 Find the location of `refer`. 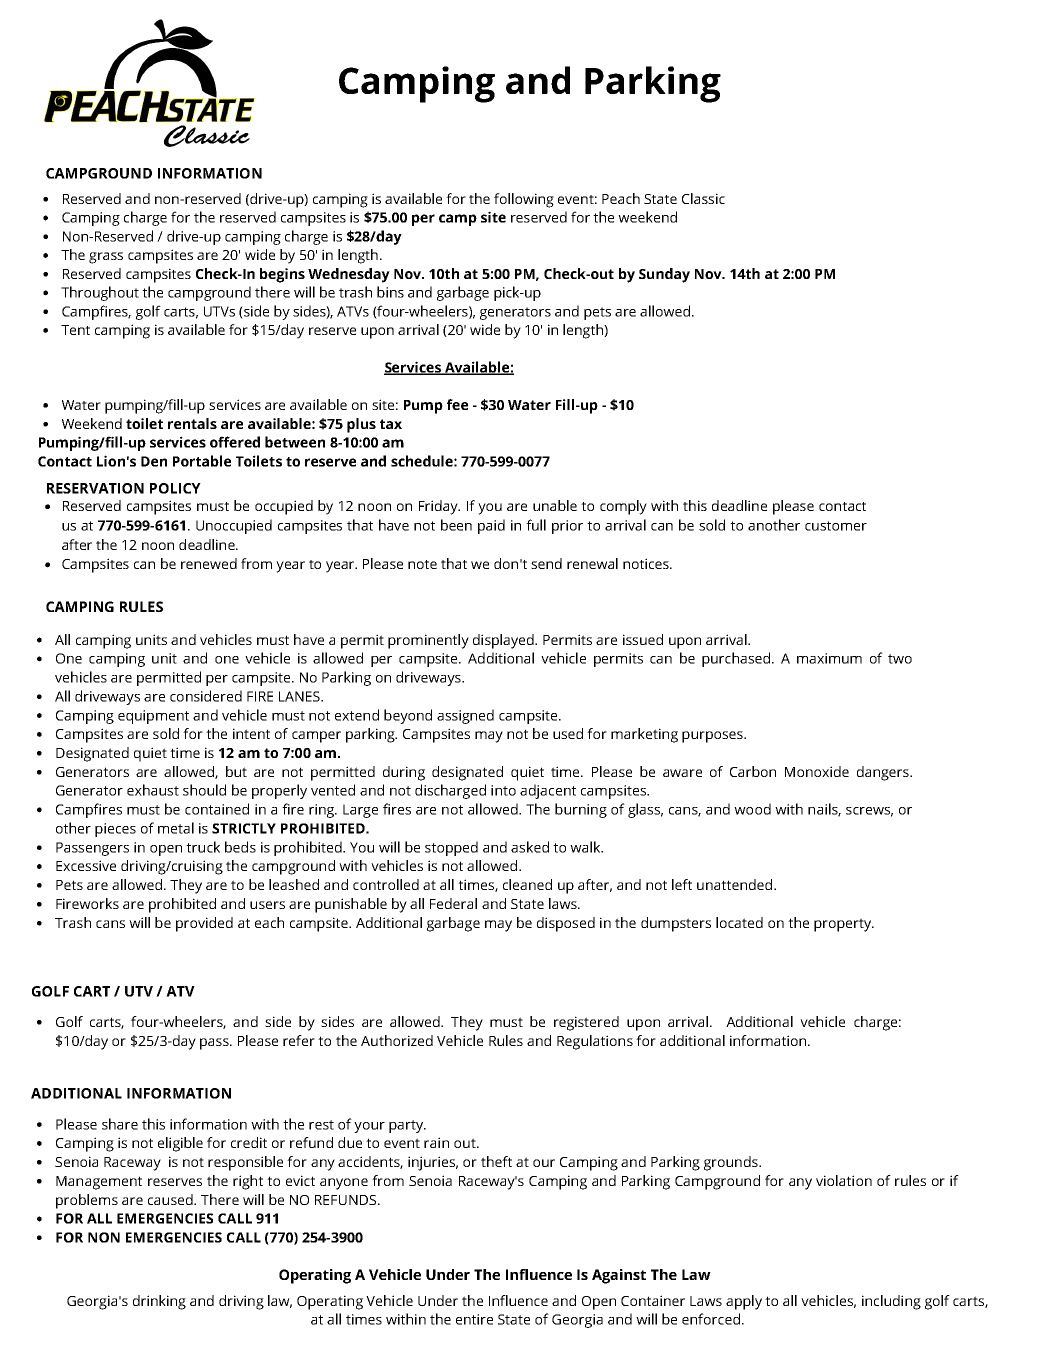

refer is located at coordinates (299, 1040).
